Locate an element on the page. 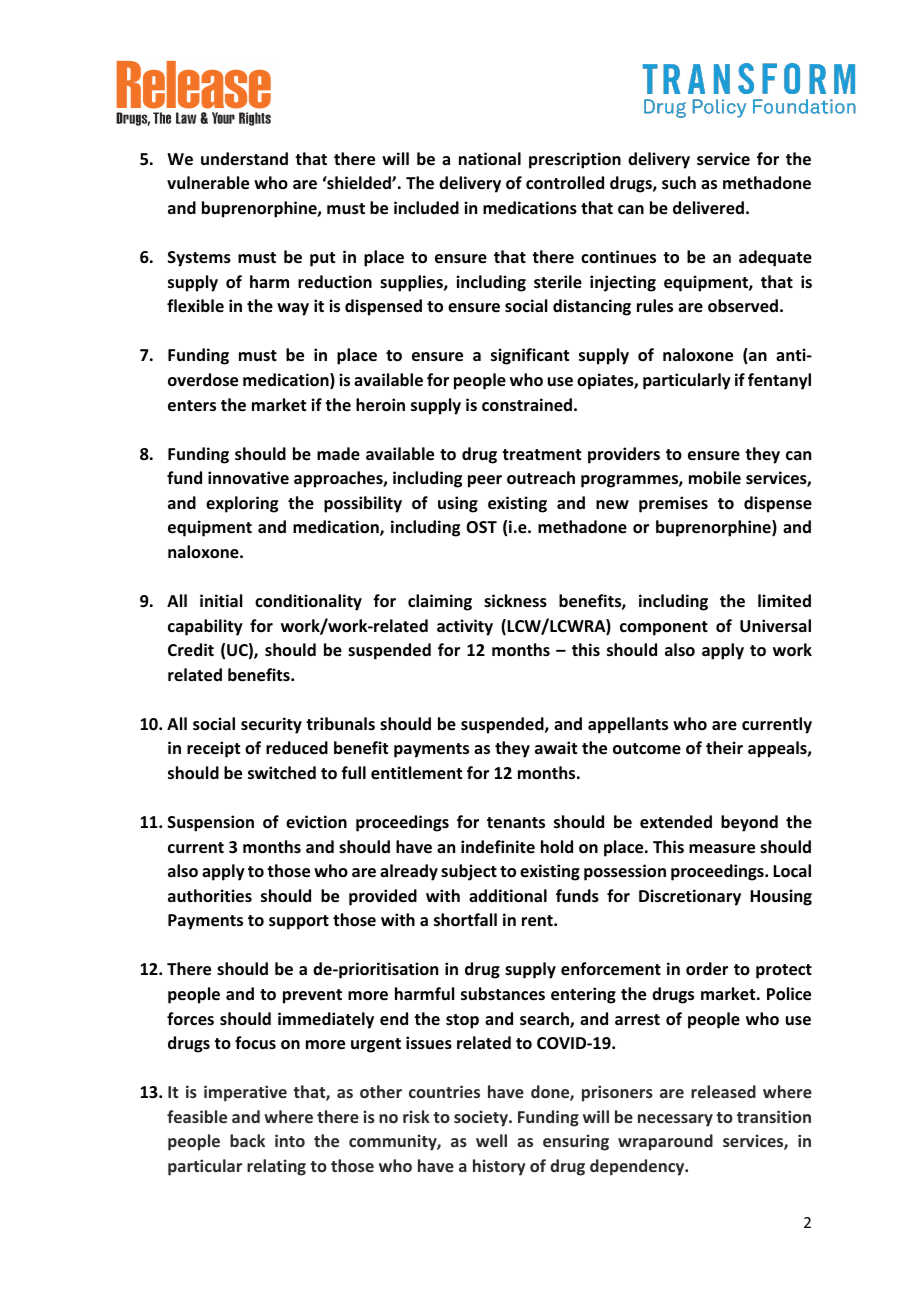 The height and width of the document is (1308, 924). national is located at coordinates (490, 159).
